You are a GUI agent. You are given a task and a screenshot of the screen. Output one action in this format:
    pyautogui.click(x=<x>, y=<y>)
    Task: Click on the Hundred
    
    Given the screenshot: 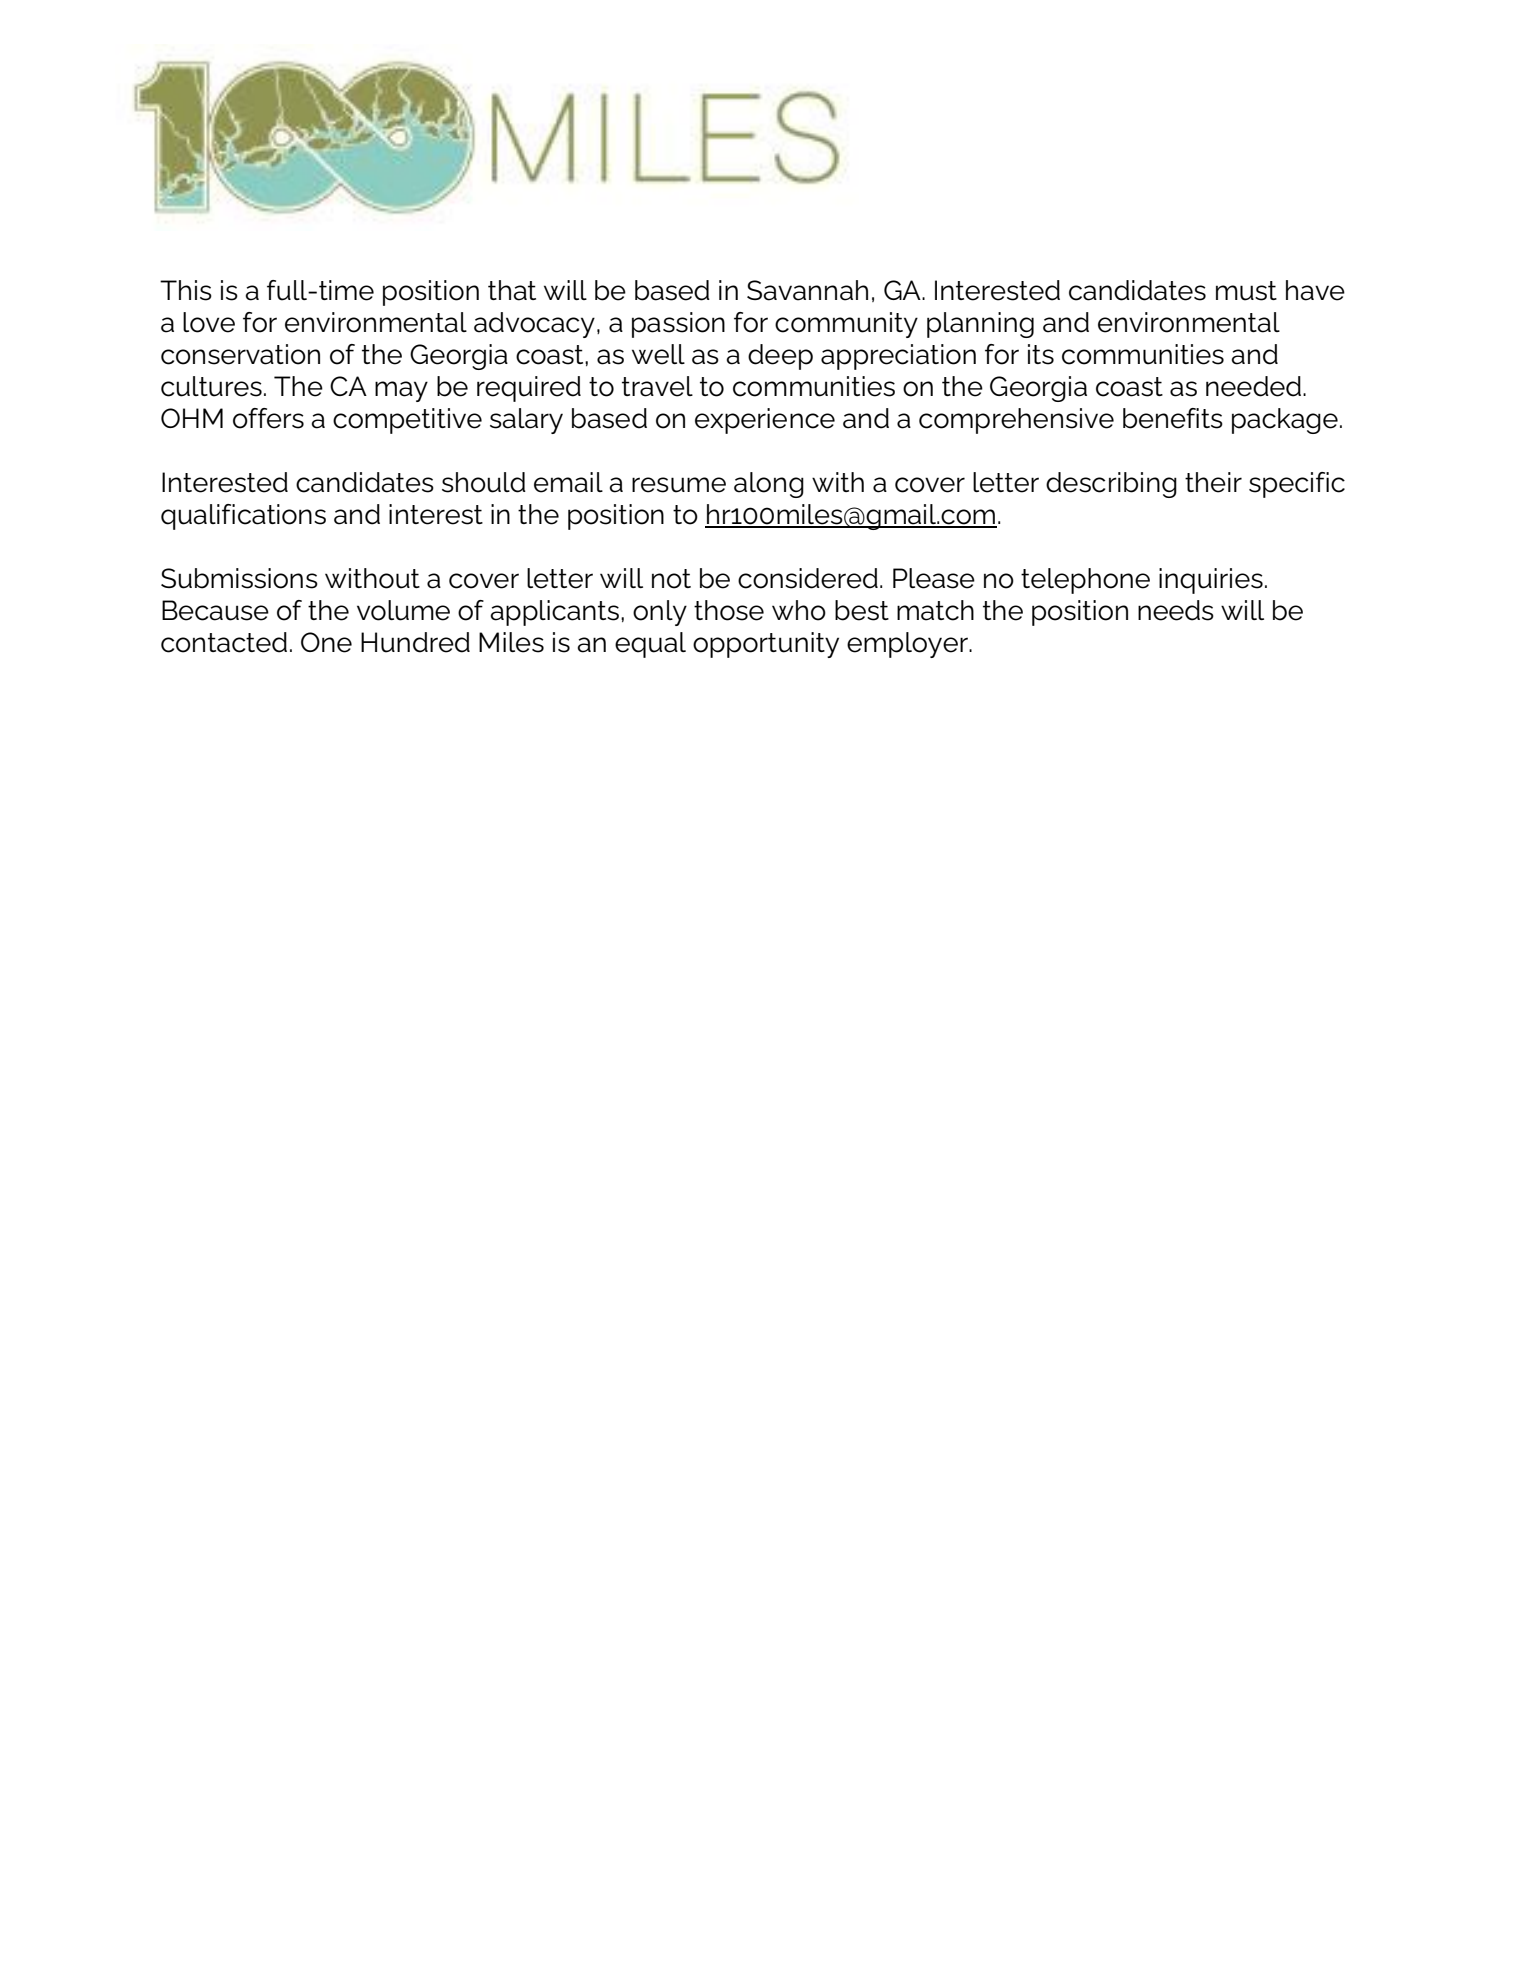 What is the action you would take?
    pyautogui.click(x=415, y=642)
